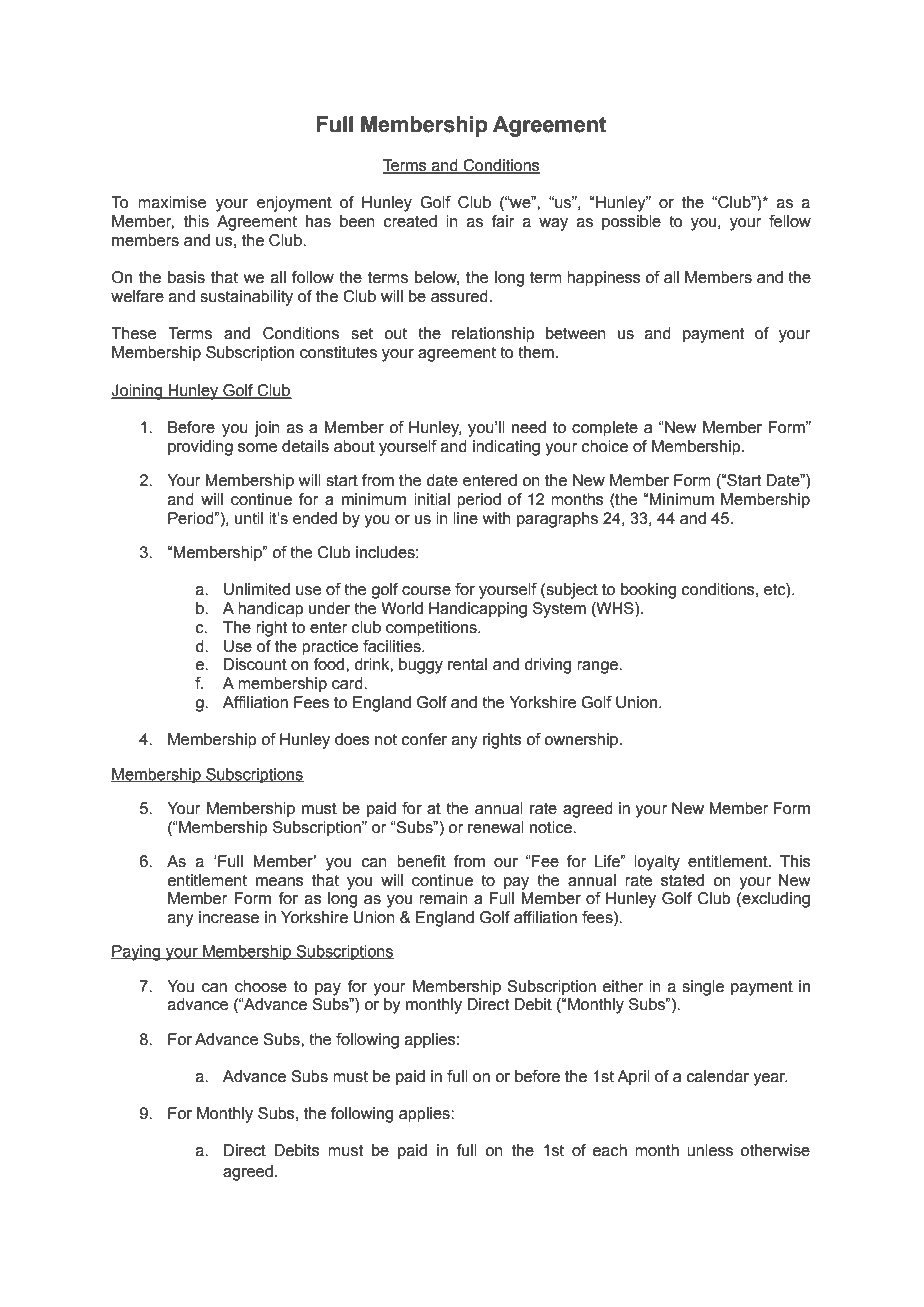  Describe the element at coordinates (496, 827) in the screenshot. I see `renewal` at that location.
